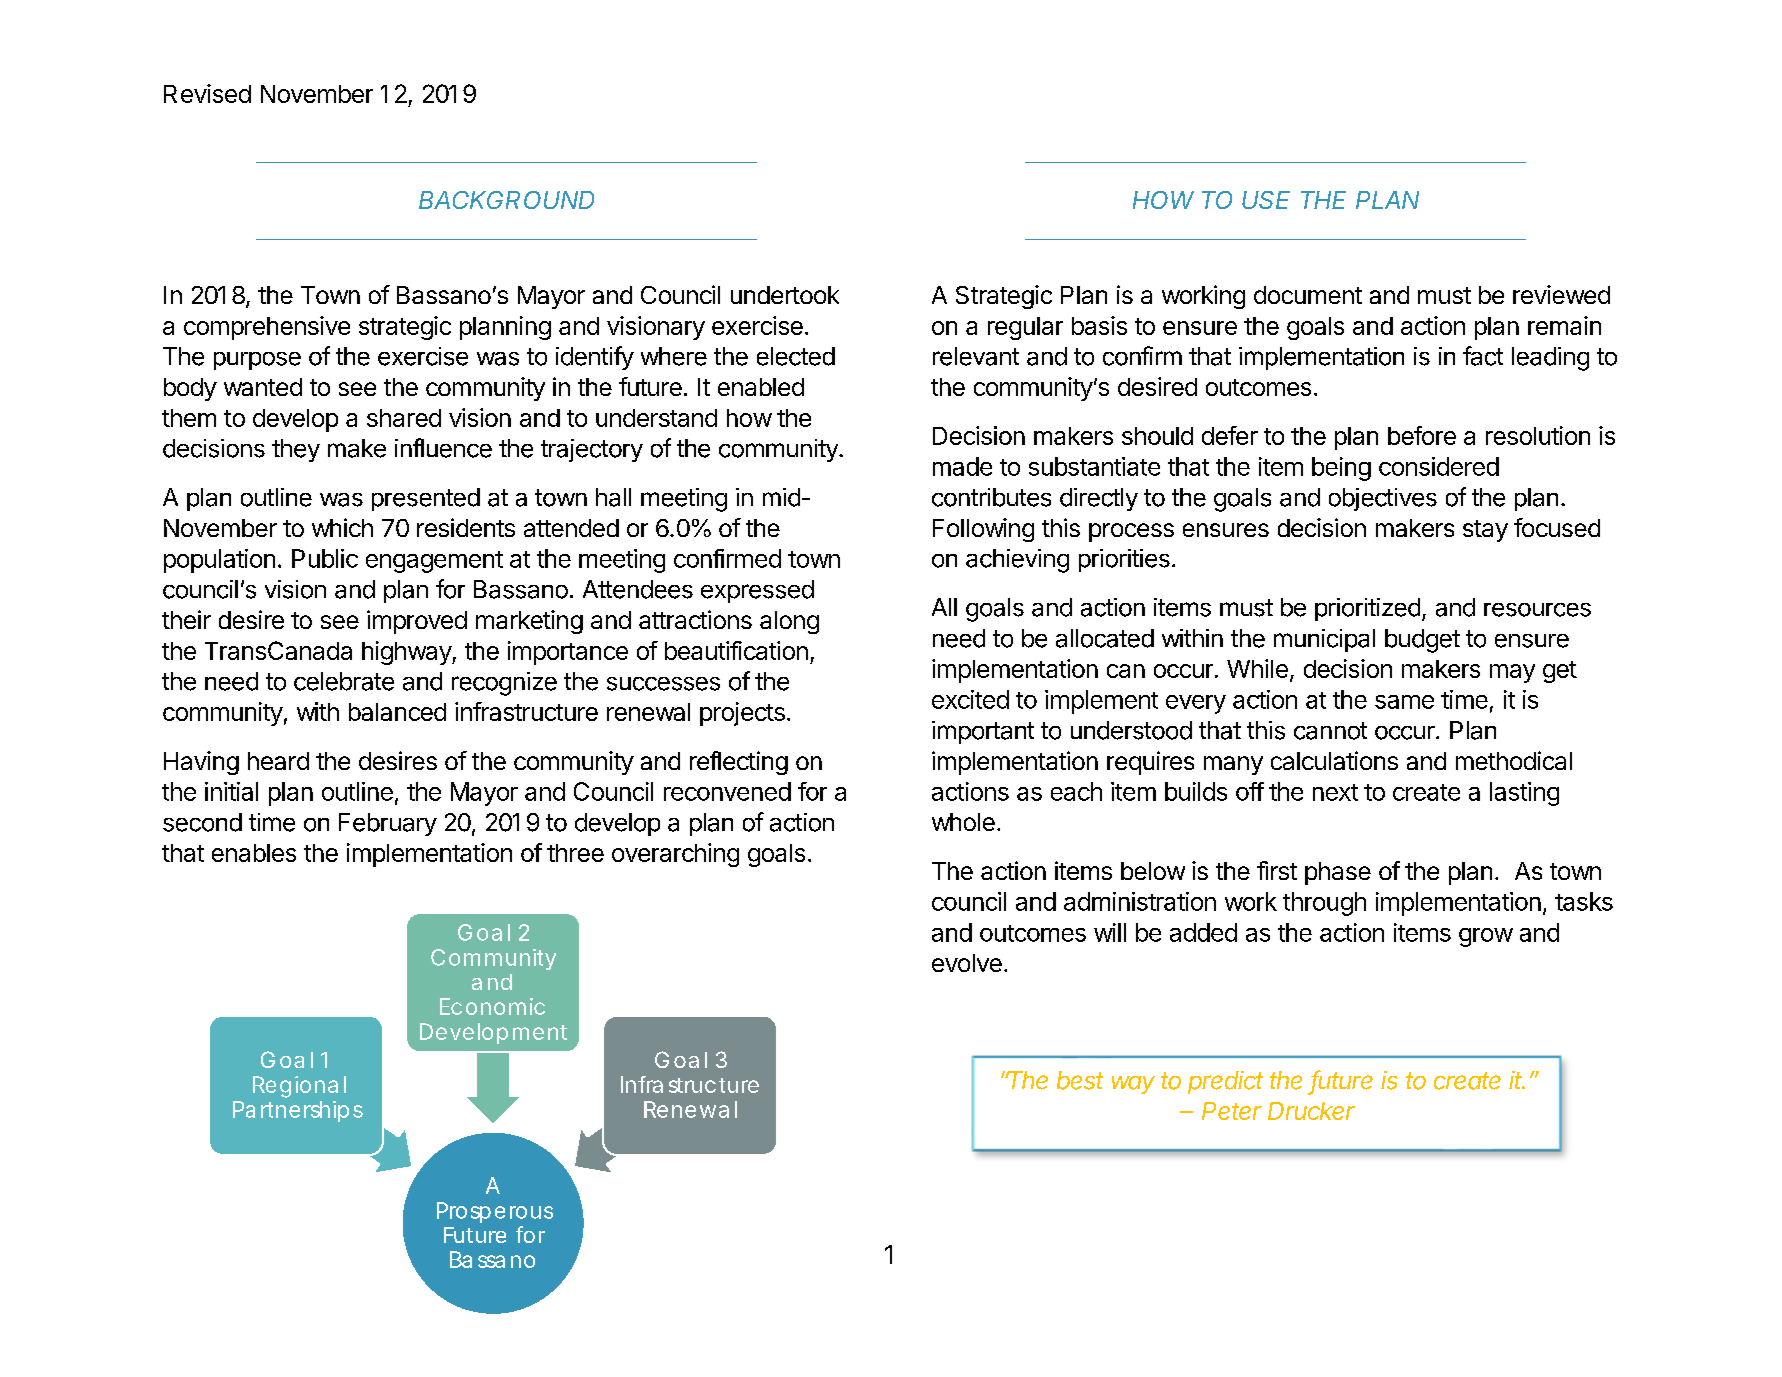 This page has width=1782, height=1377. Describe the element at coordinates (495, 1212) in the page. I see `Prosperous` at that location.
